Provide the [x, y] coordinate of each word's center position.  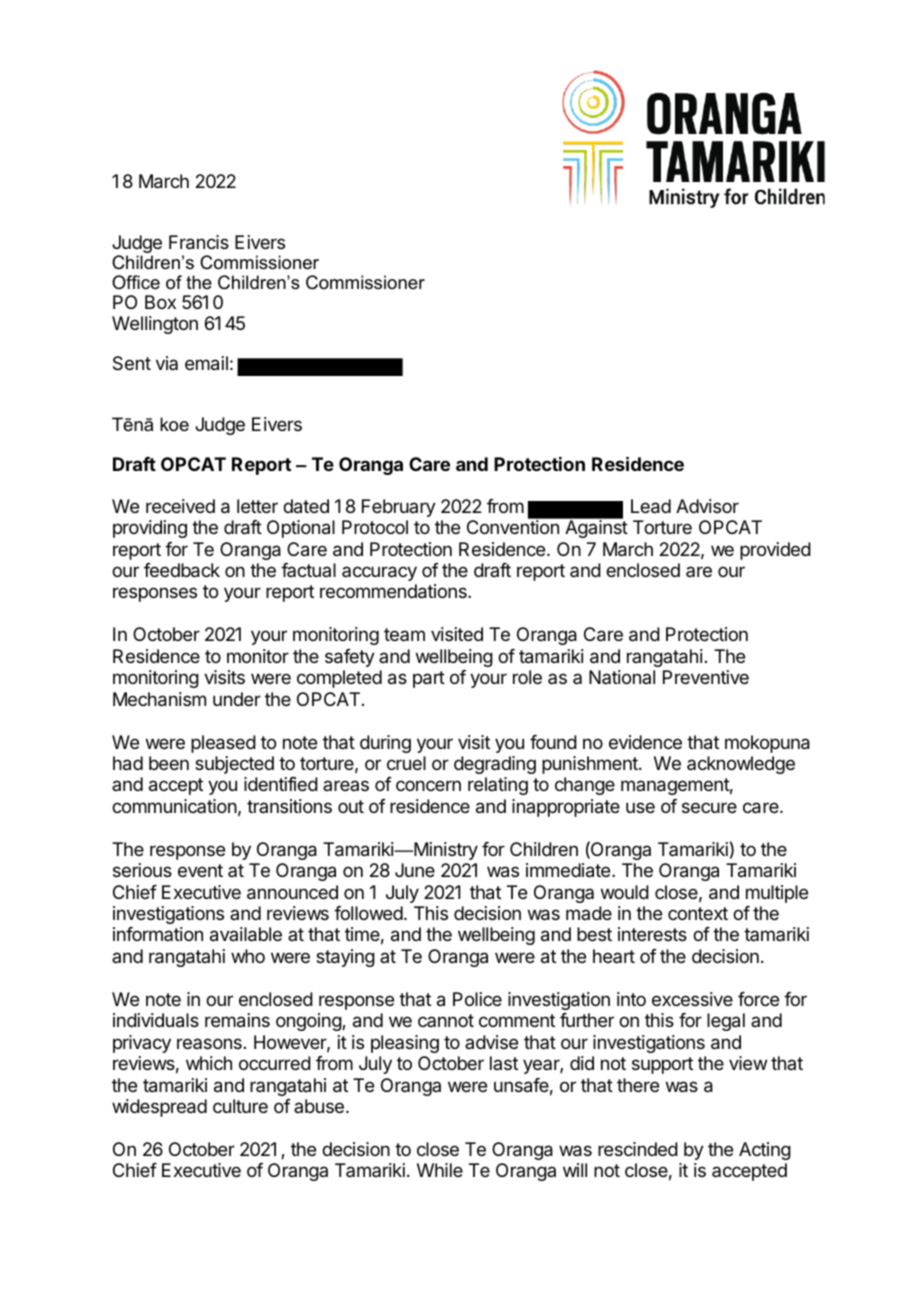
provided [775, 551]
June [415, 870]
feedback [182, 570]
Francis [199, 242]
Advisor [707, 506]
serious [142, 870]
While [440, 1170]
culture [240, 1106]
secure [709, 807]
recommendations [394, 591]
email [206, 363]
